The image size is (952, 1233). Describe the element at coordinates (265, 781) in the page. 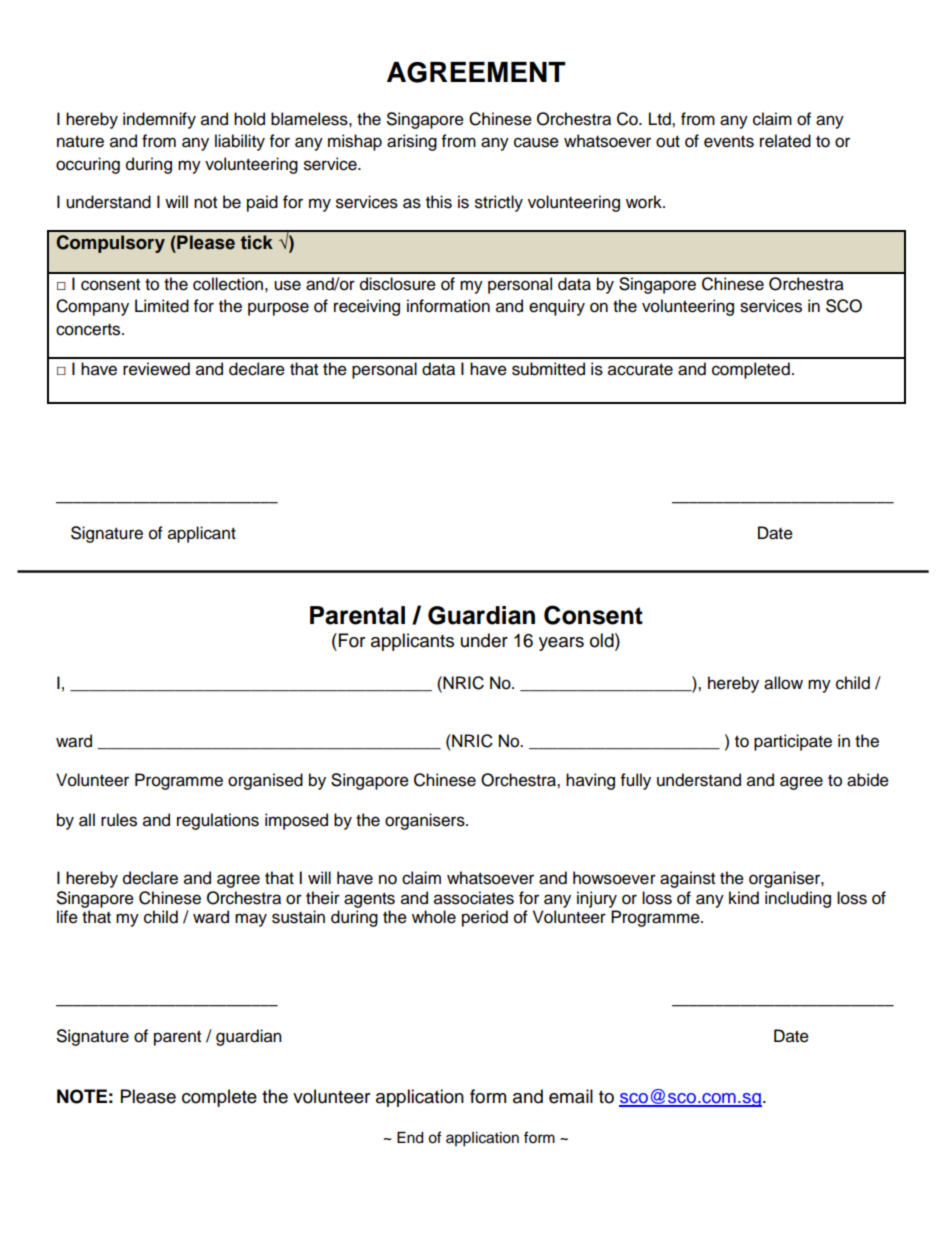

I see `organised` at that location.
